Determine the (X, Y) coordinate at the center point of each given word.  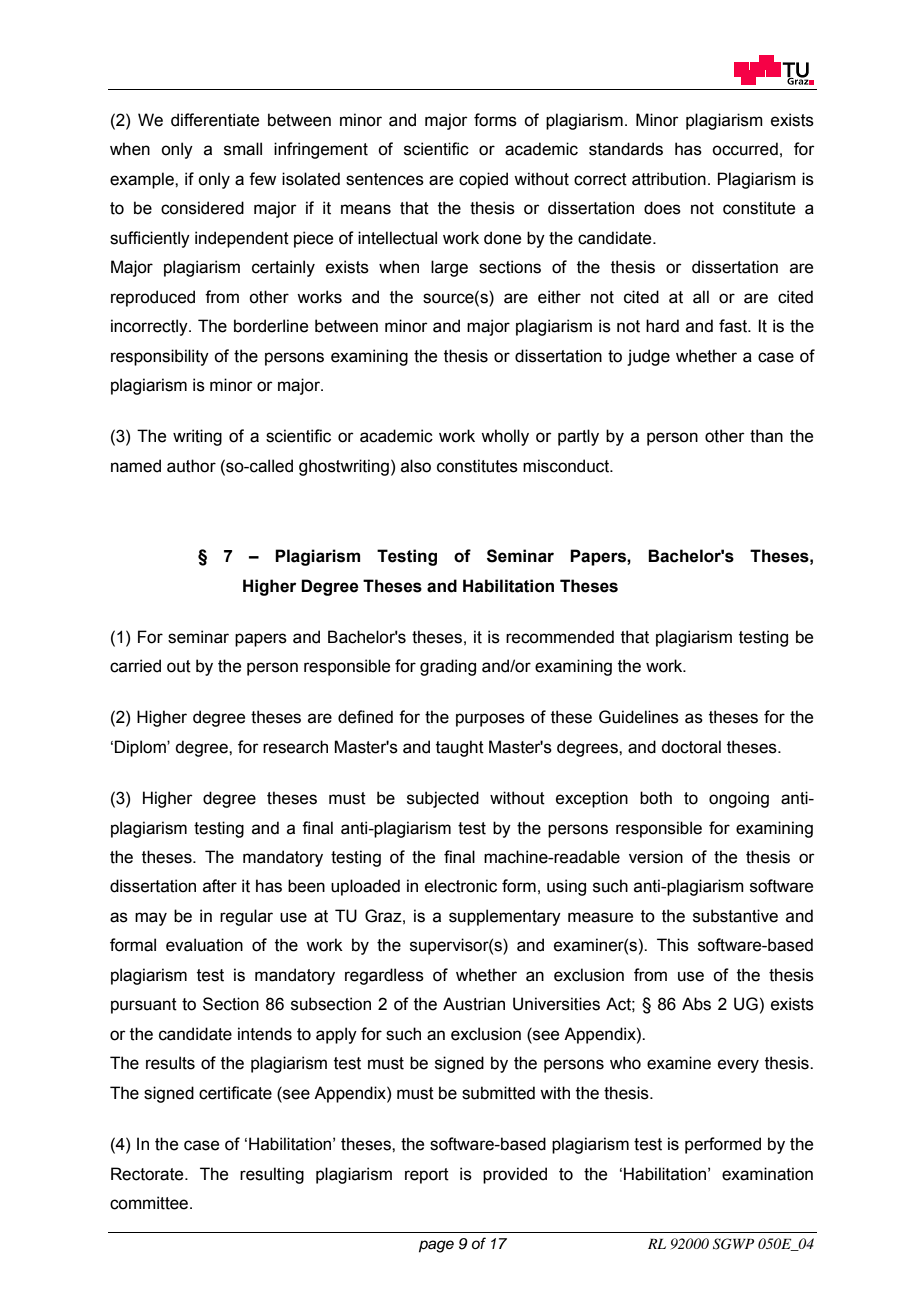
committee (149, 1203)
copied (483, 180)
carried (135, 666)
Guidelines (639, 717)
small (243, 149)
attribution (669, 179)
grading (448, 667)
